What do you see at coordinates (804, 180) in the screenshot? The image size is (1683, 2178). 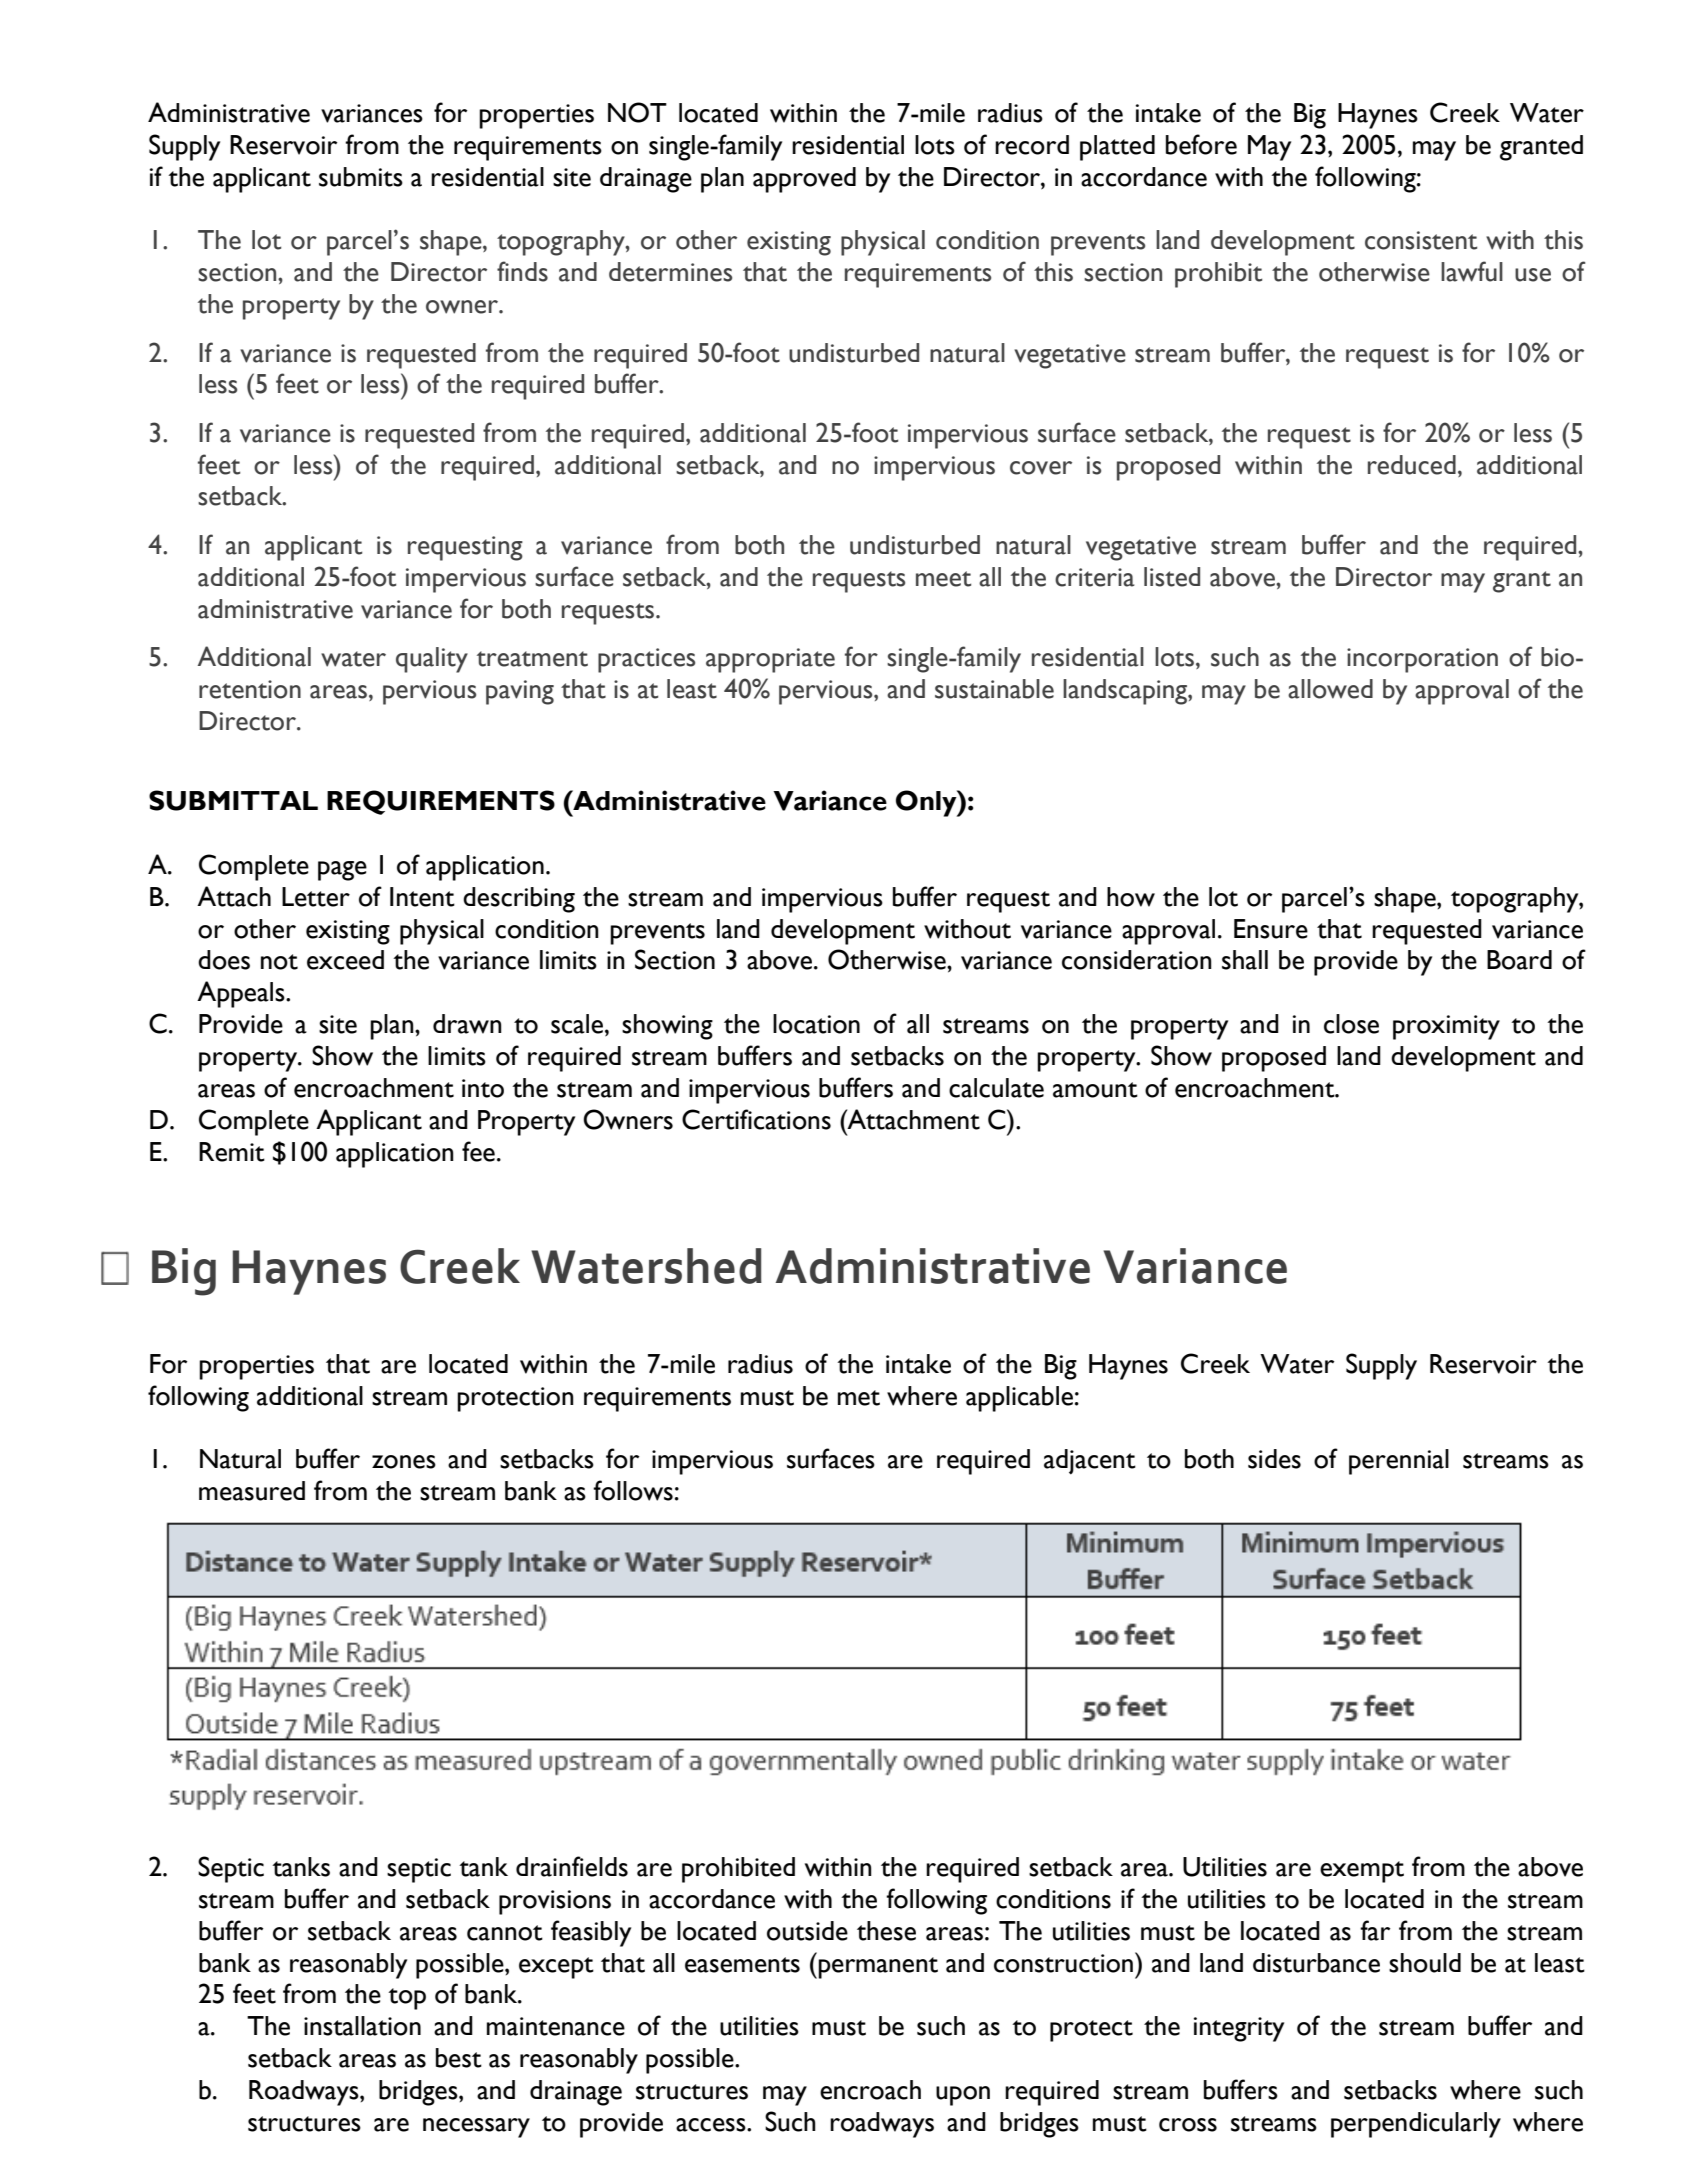 I see `approved` at bounding box center [804, 180].
